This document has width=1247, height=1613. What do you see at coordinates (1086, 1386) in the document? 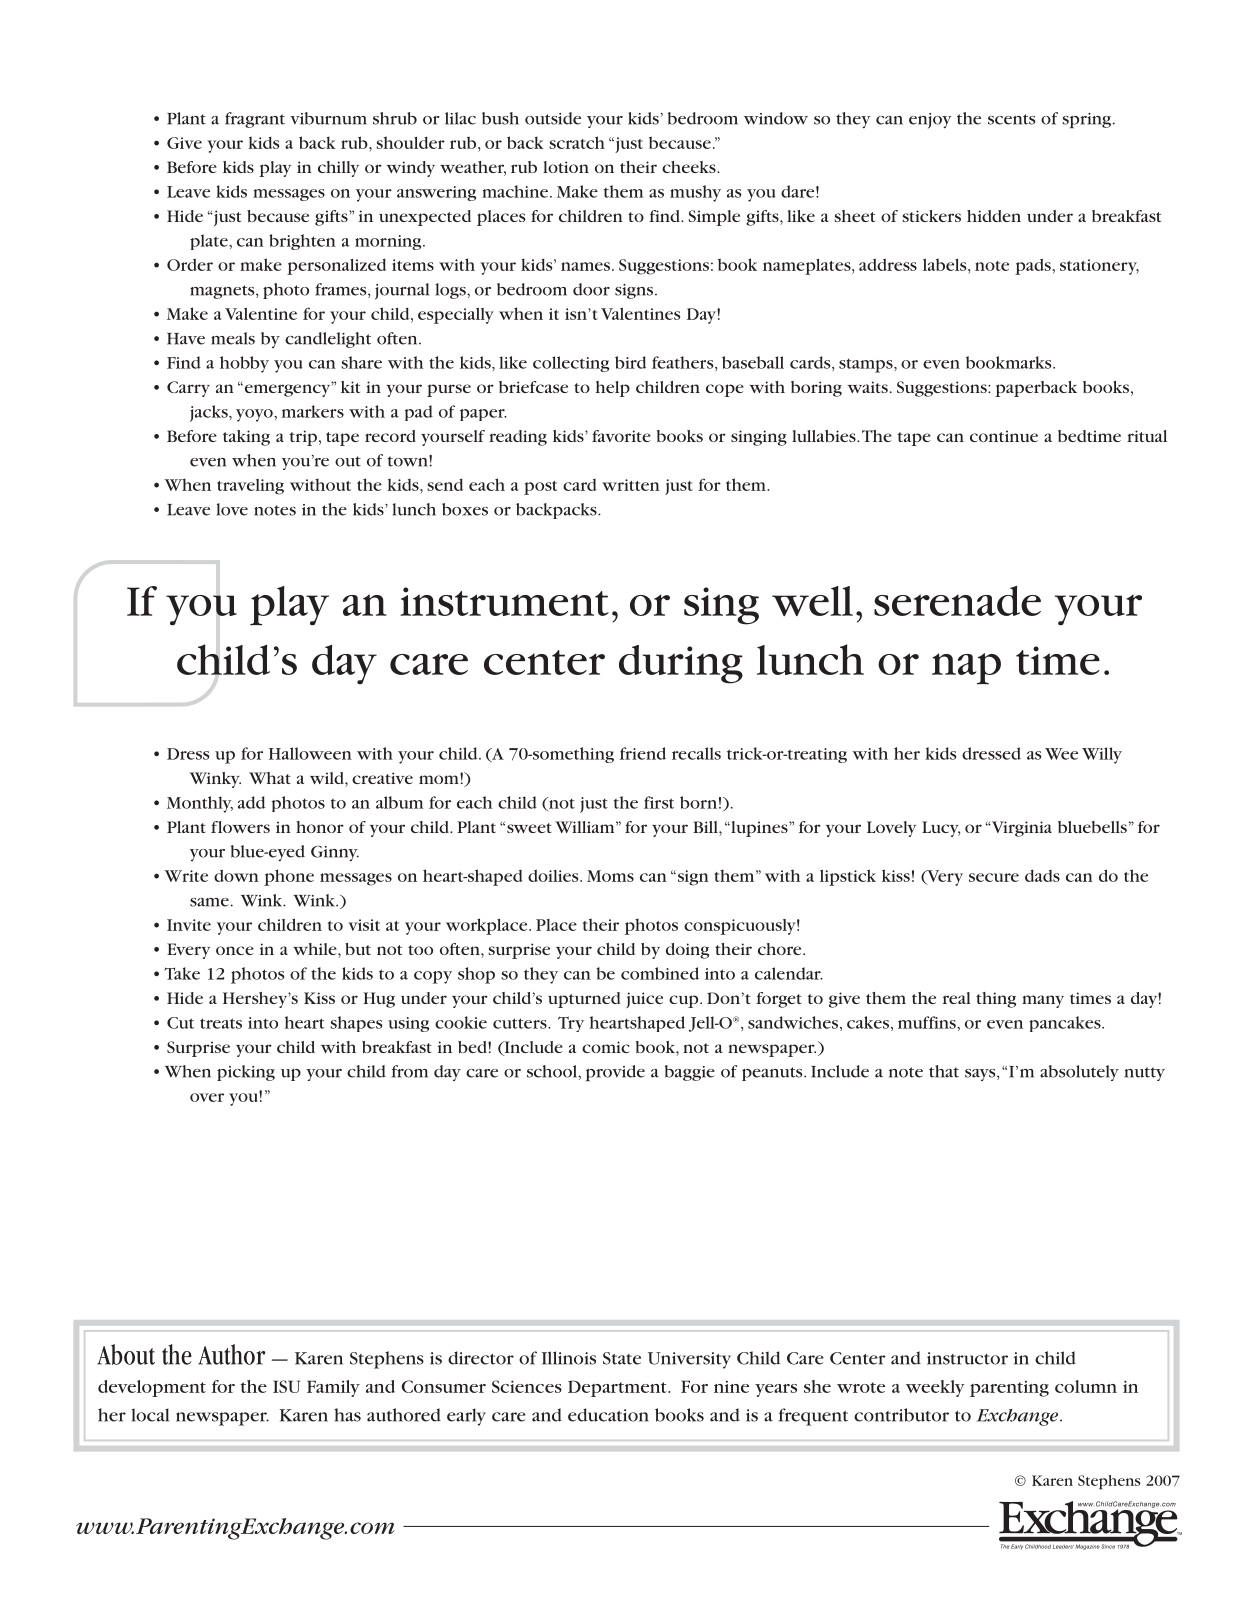
I see `column` at bounding box center [1086, 1386].
